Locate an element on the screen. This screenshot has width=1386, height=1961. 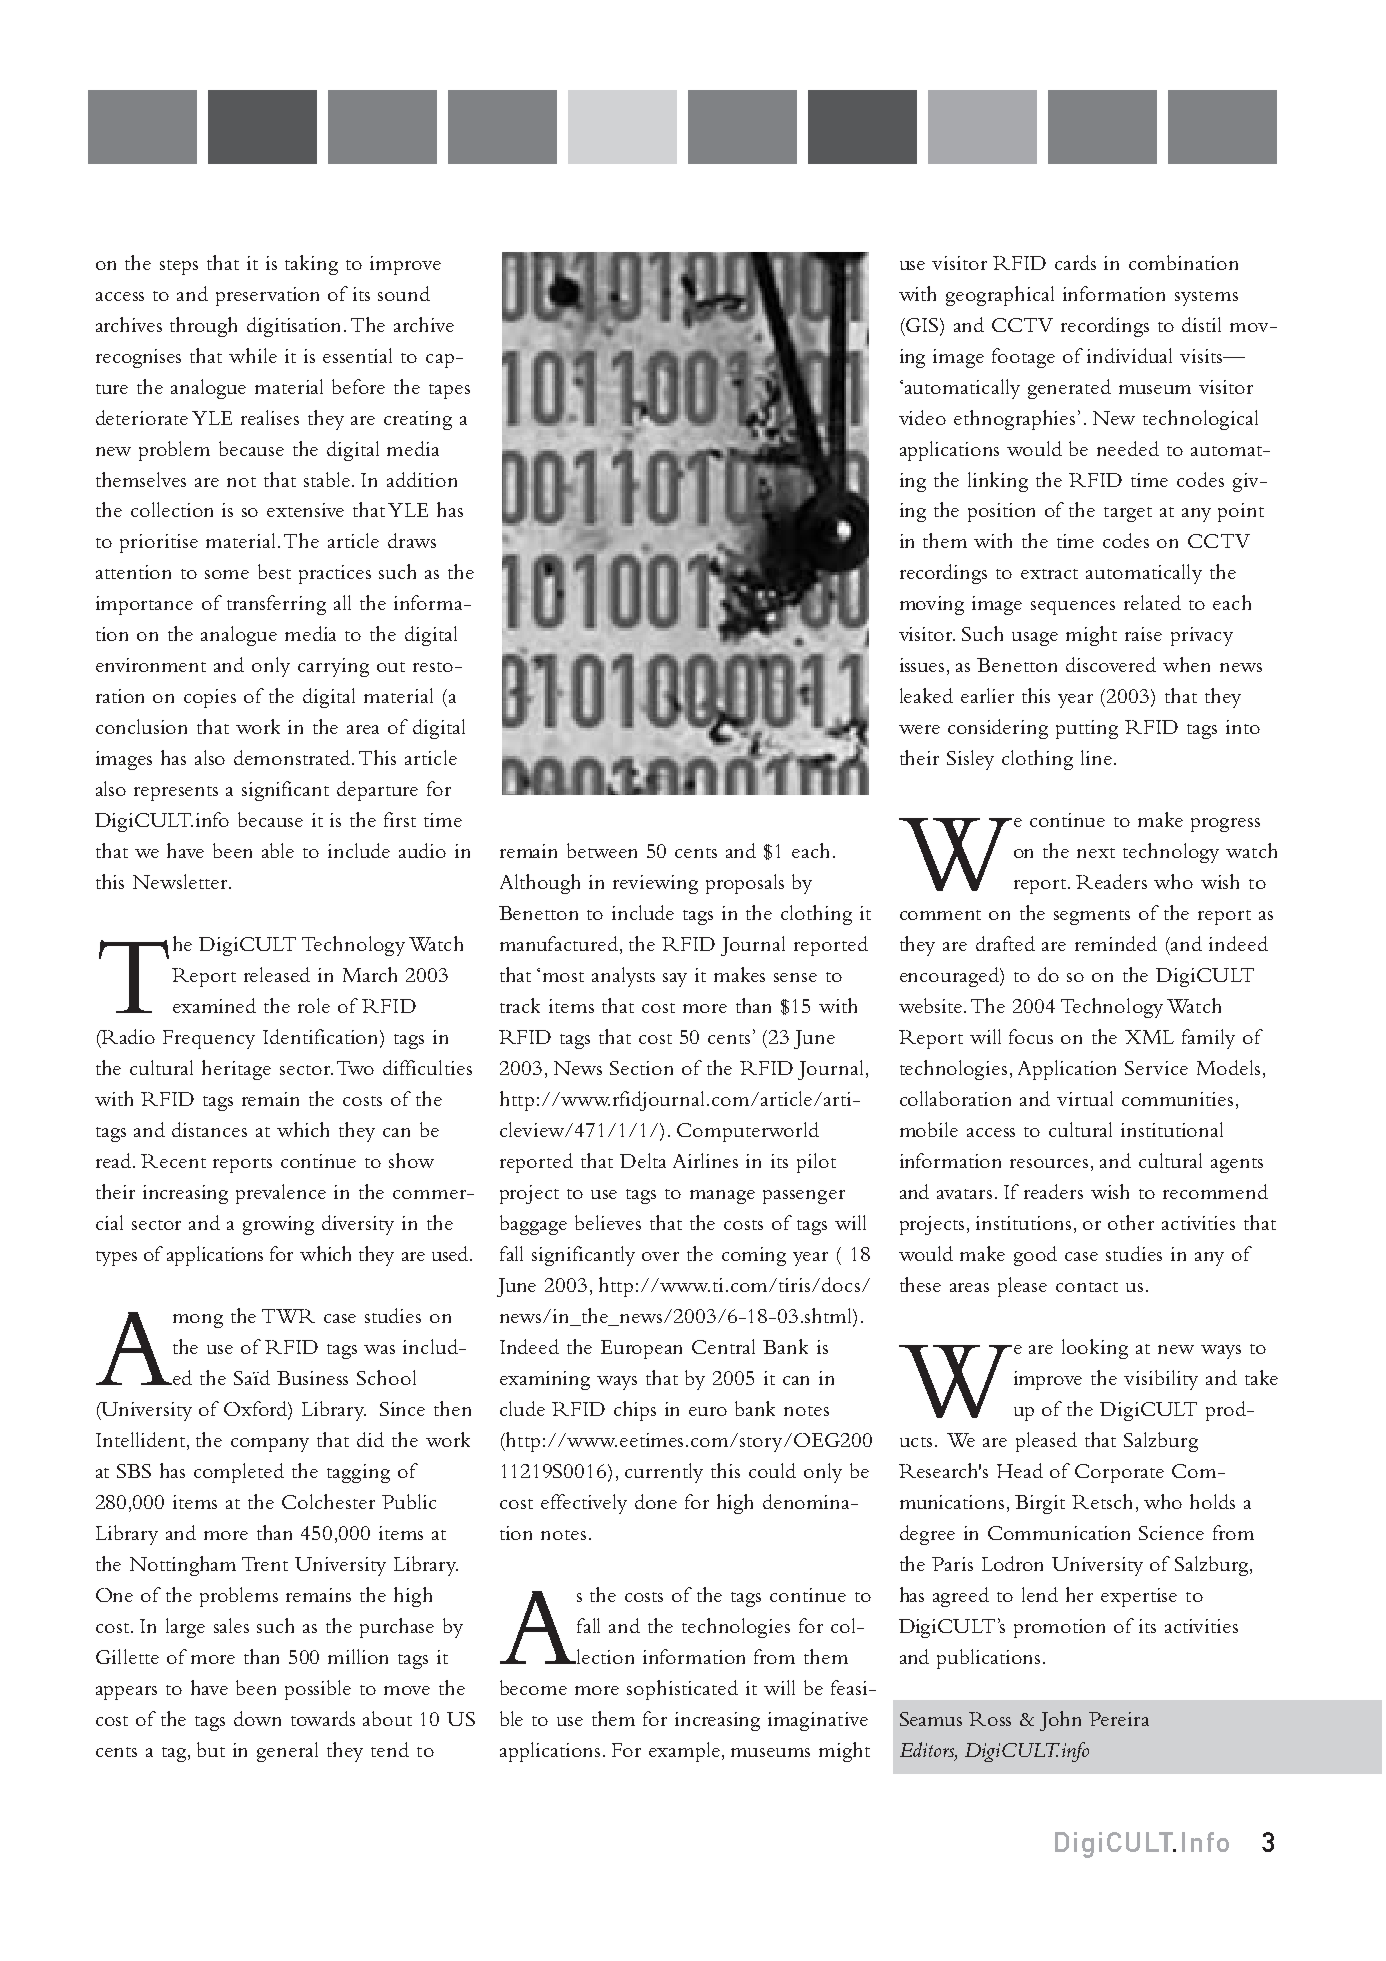
coming is located at coordinates (754, 1256).
